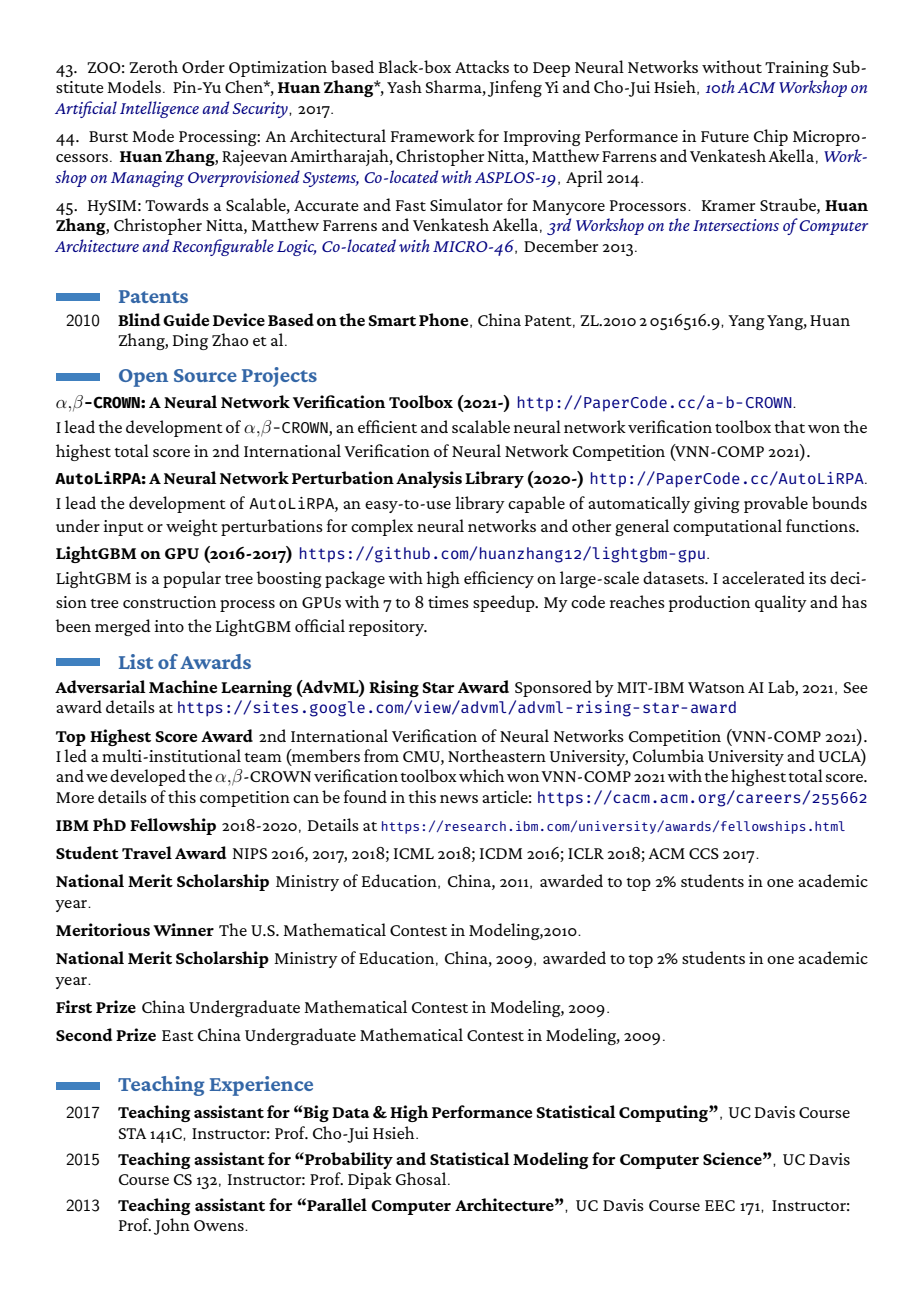 The width and height of the image is (924, 1308). I want to click on ICML, so click(414, 853).
